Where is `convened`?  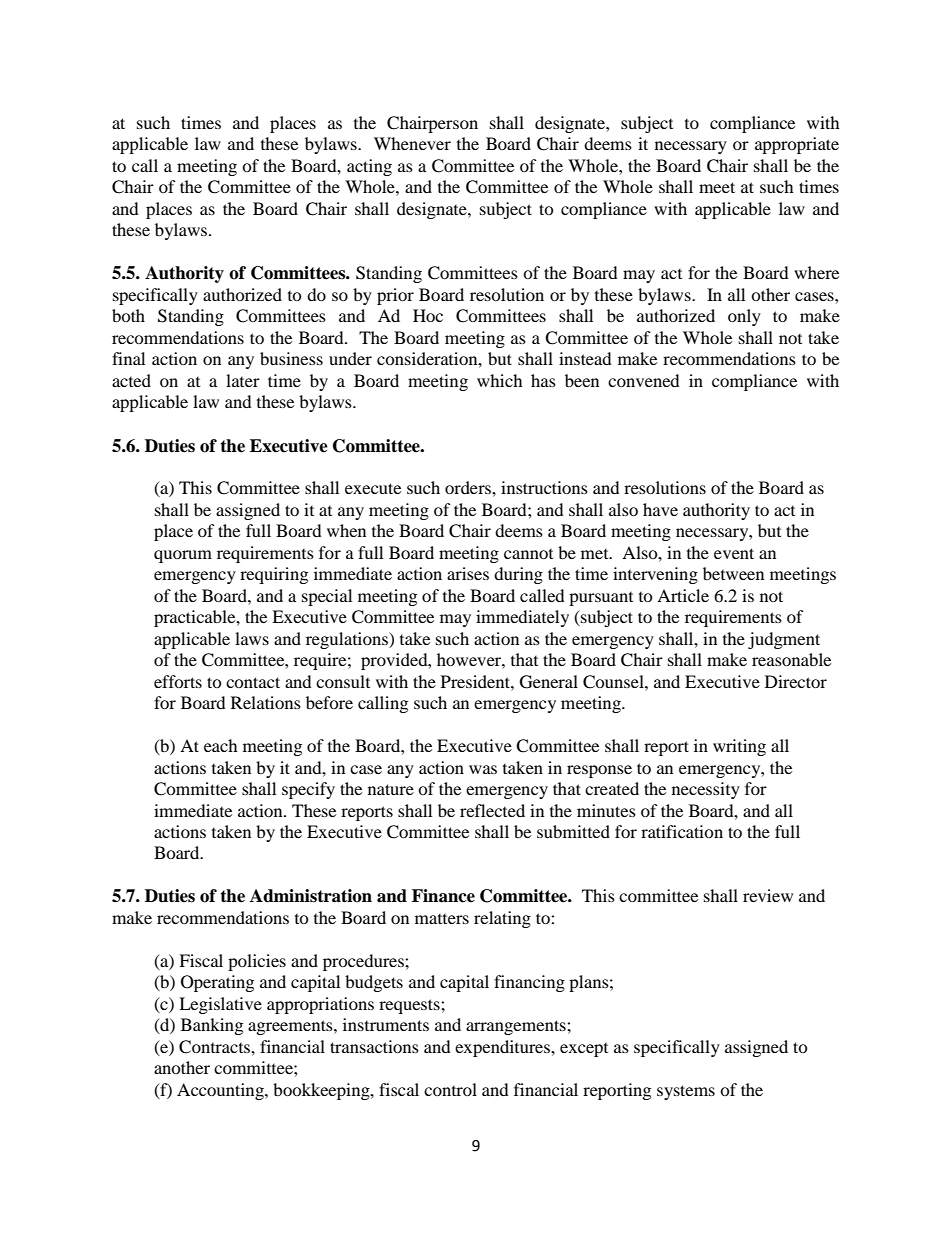 convened is located at coordinates (644, 380).
